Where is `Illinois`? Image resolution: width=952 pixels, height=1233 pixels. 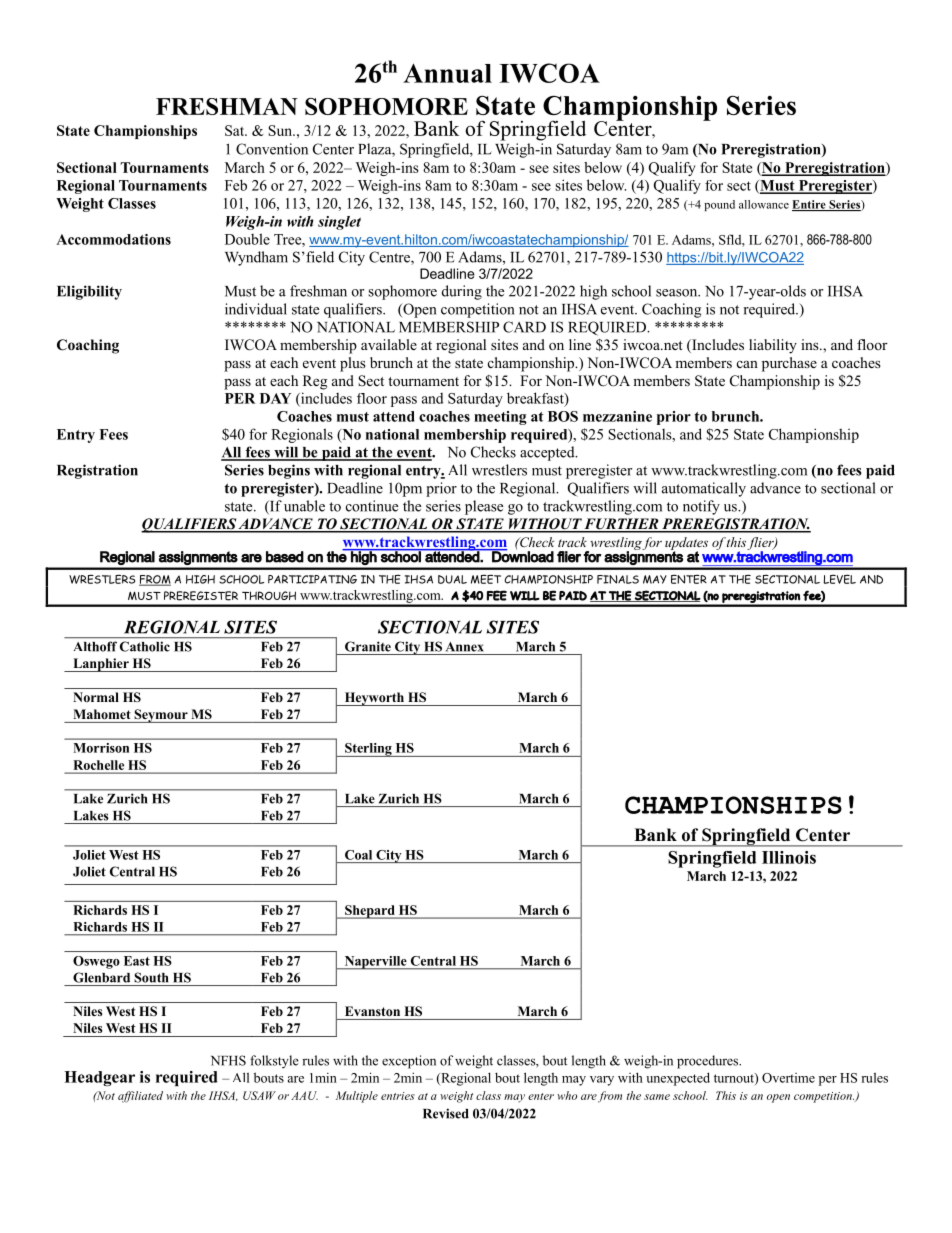
Illinois is located at coordinates (789, 857).
